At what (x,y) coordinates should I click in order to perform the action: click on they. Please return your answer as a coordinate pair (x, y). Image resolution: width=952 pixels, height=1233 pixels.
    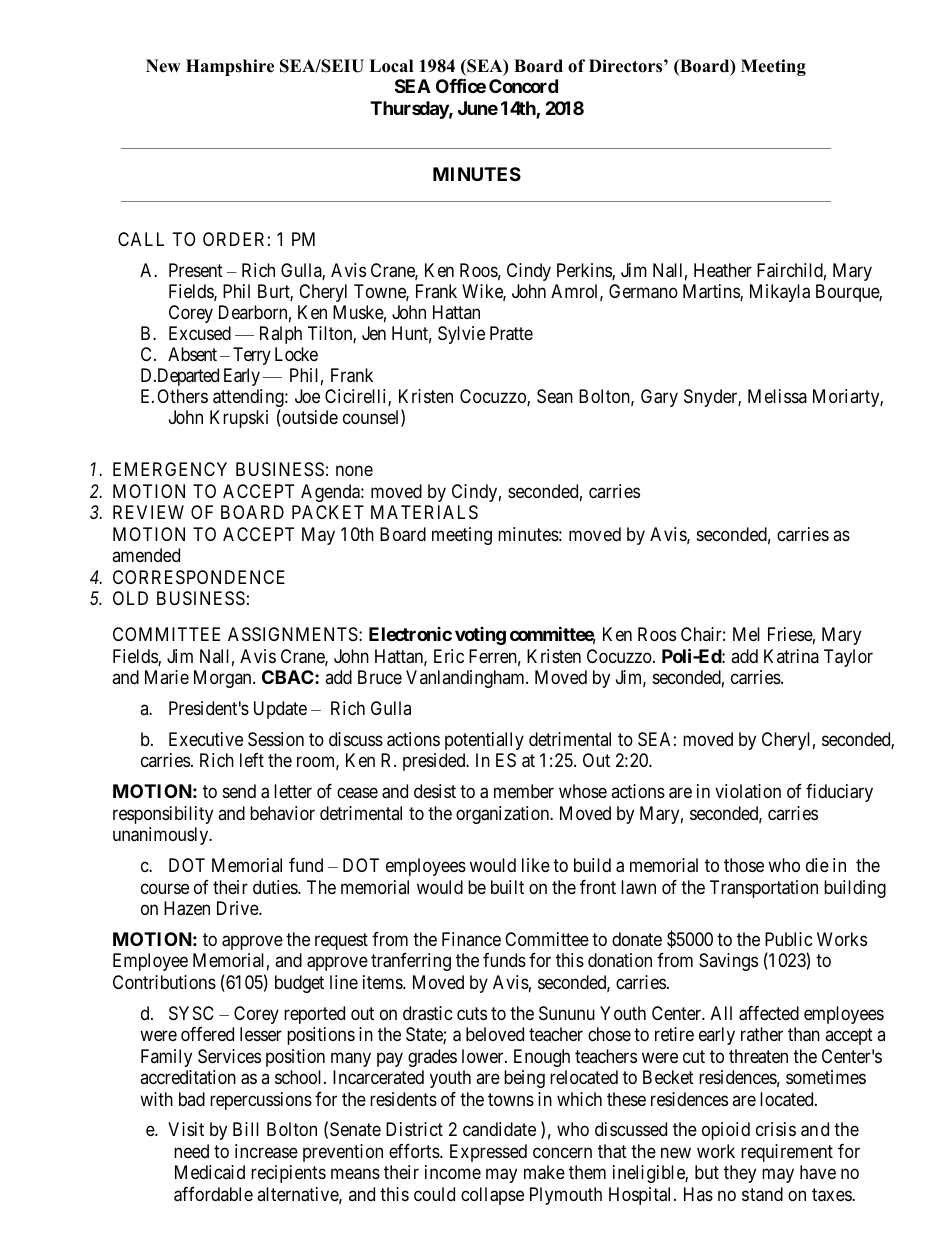
    Looking at the image, I should click on (740, 1174).
